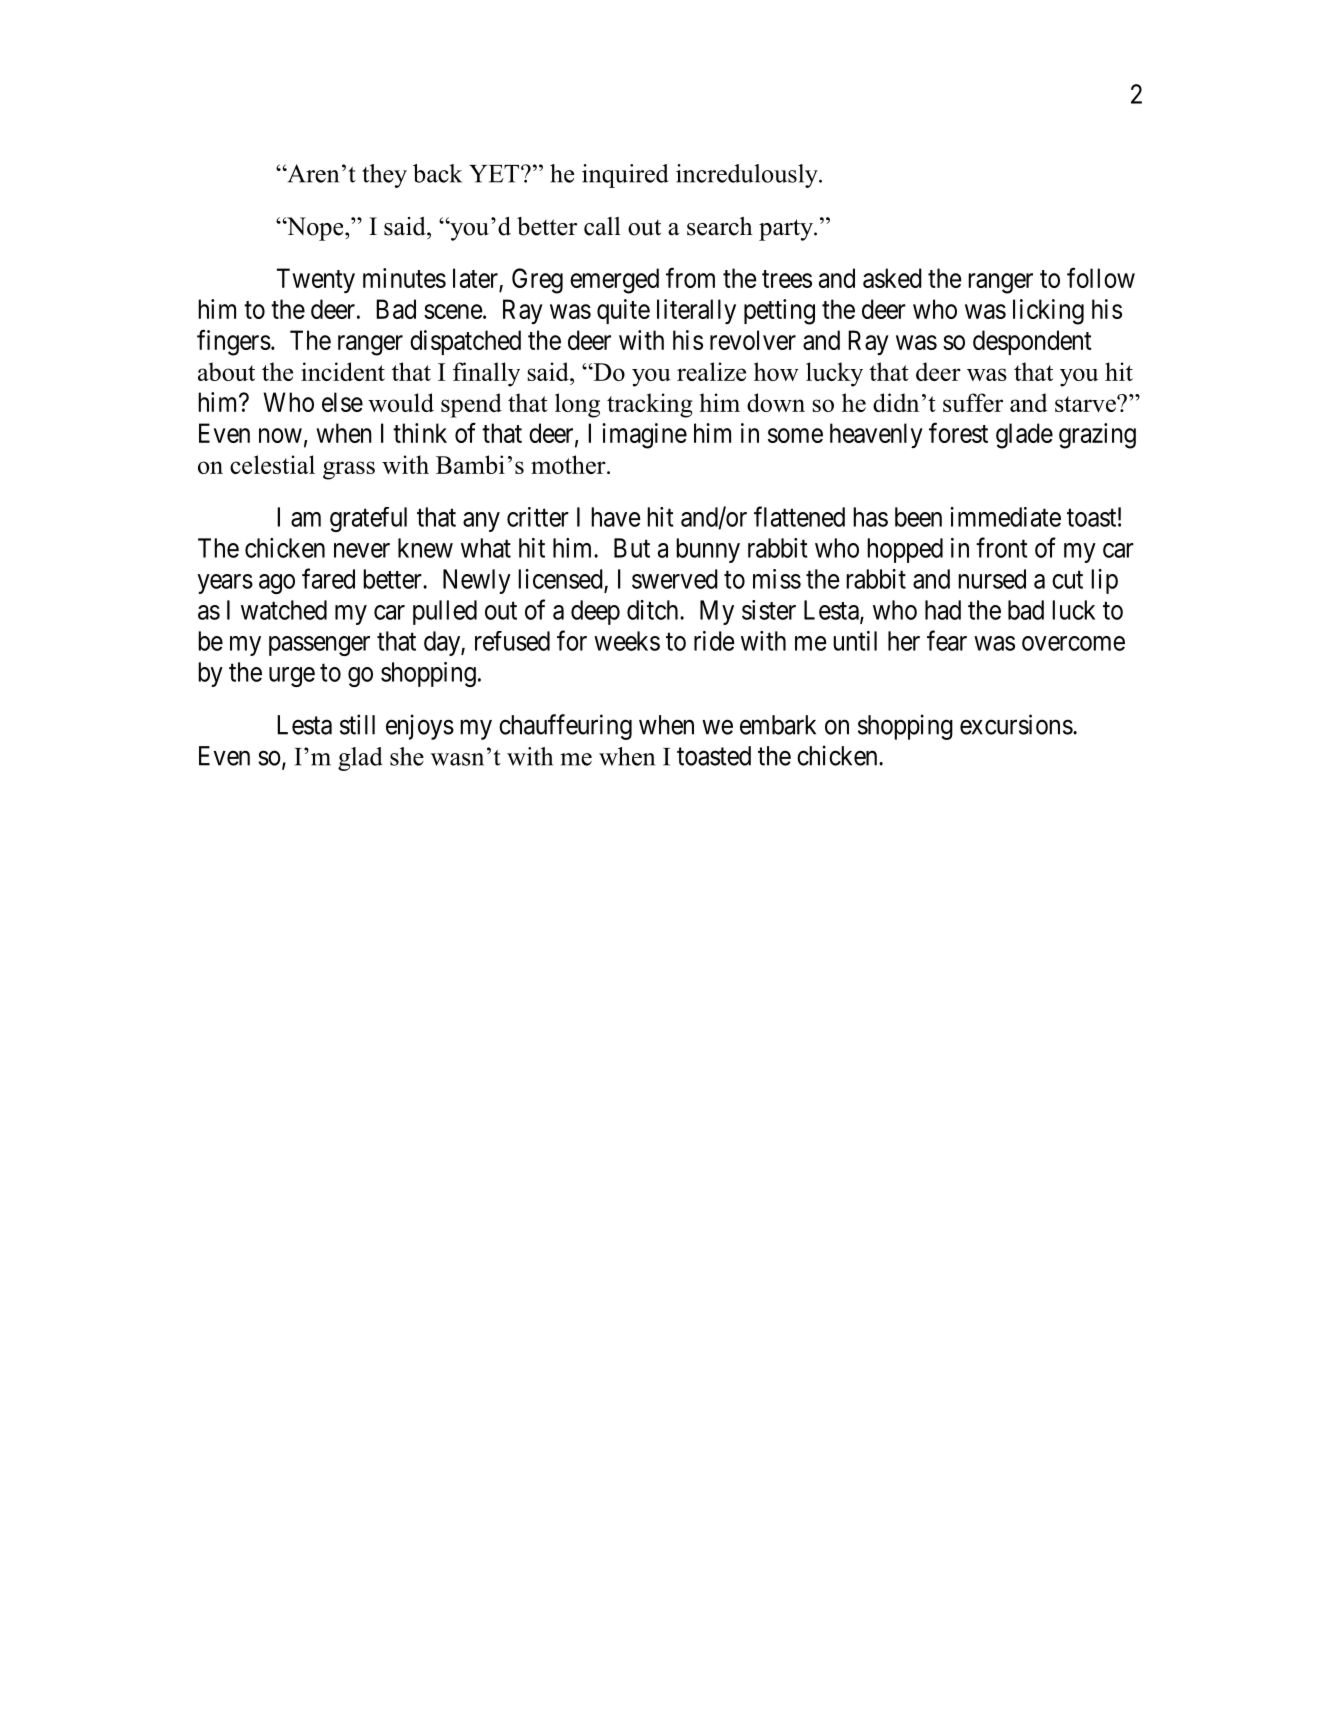 Image resolution: width=1339 pixels, height=1733 pixels. I want to click on party, so click(787, 230).
